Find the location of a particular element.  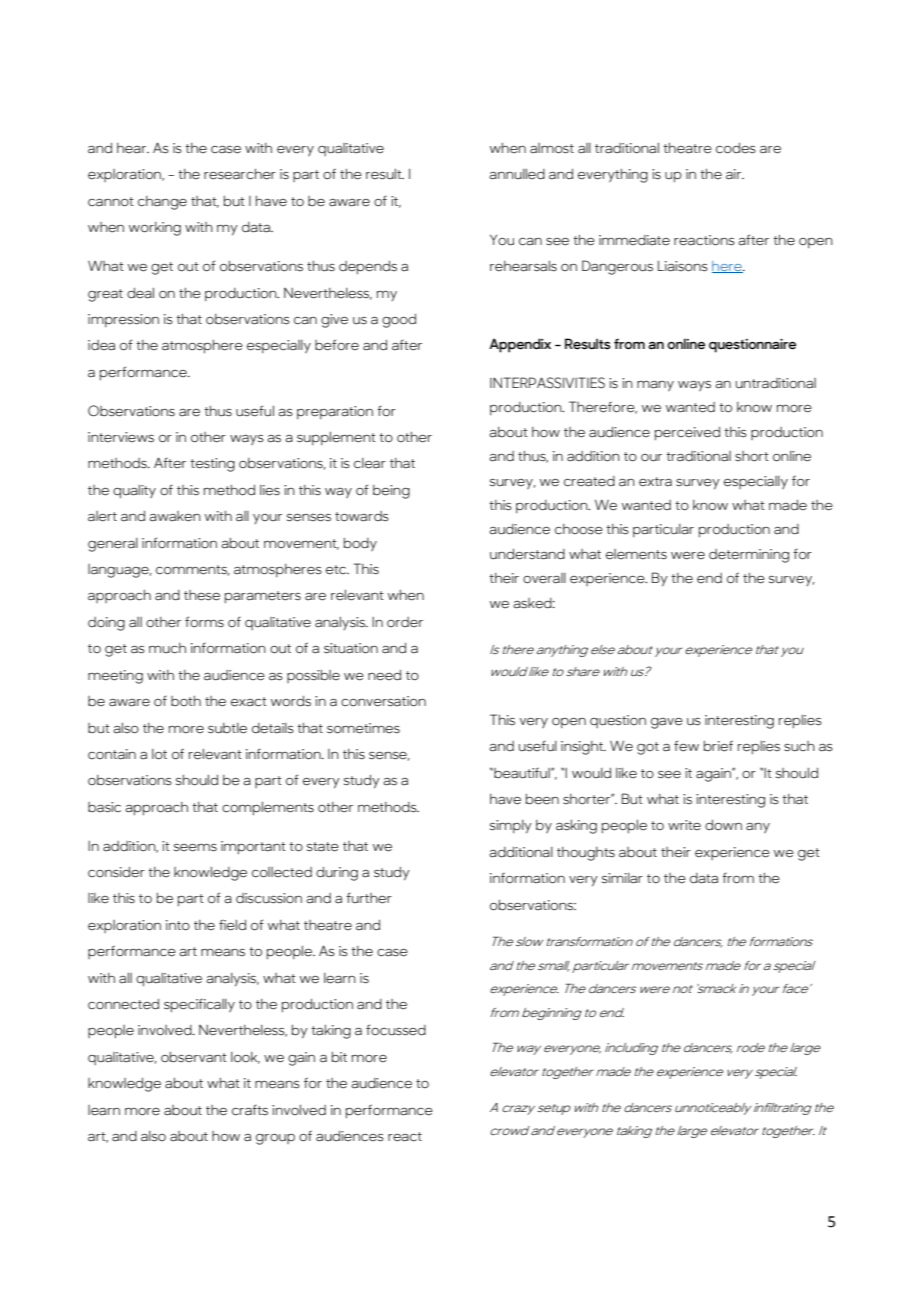

change is located at coordinates (162, 203).
